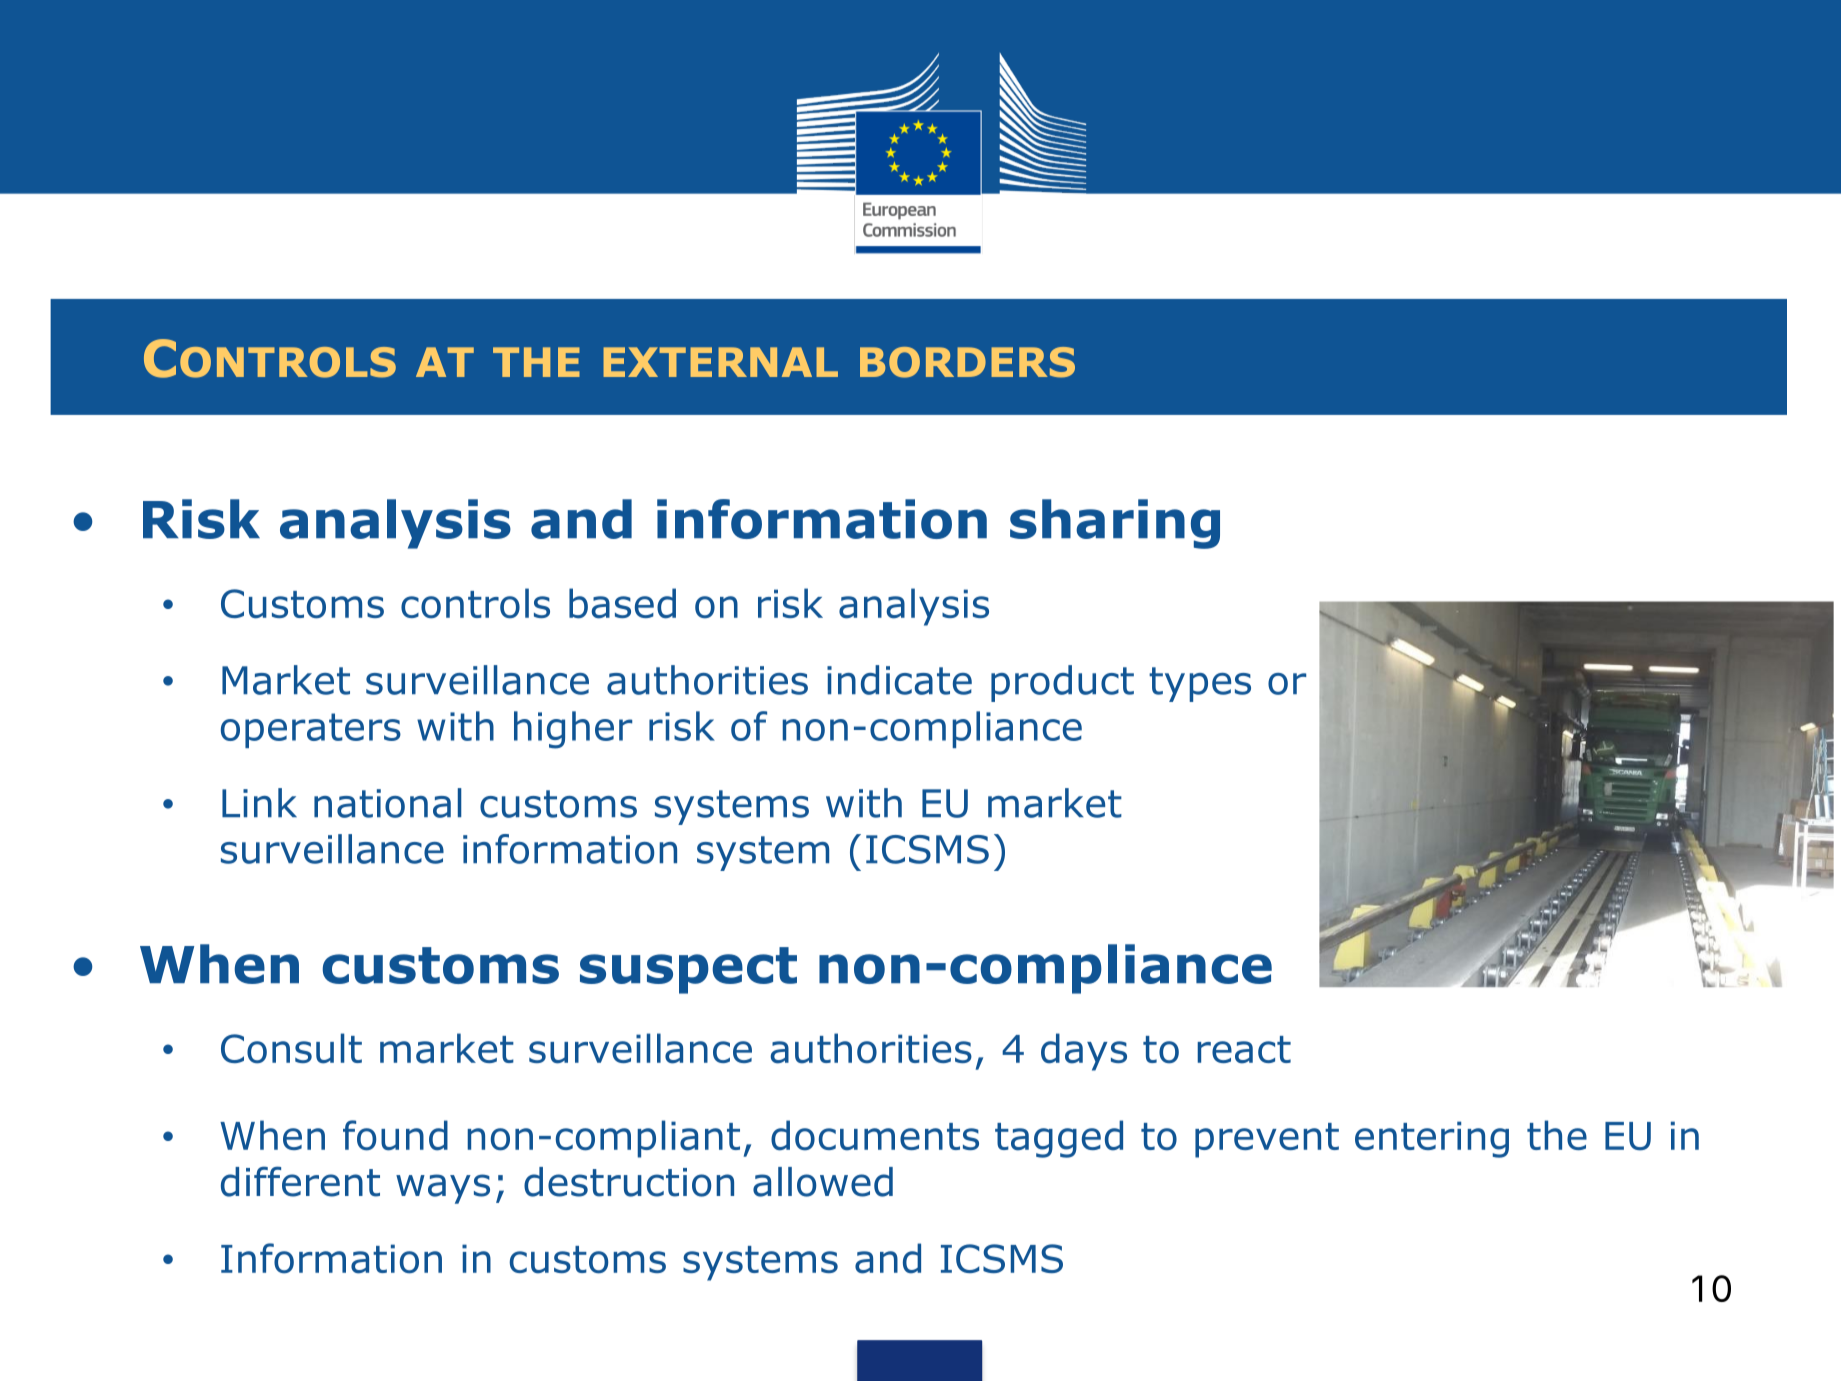  Describe the element at coordinates (388, 803) in the document. I see `national` at that location.
